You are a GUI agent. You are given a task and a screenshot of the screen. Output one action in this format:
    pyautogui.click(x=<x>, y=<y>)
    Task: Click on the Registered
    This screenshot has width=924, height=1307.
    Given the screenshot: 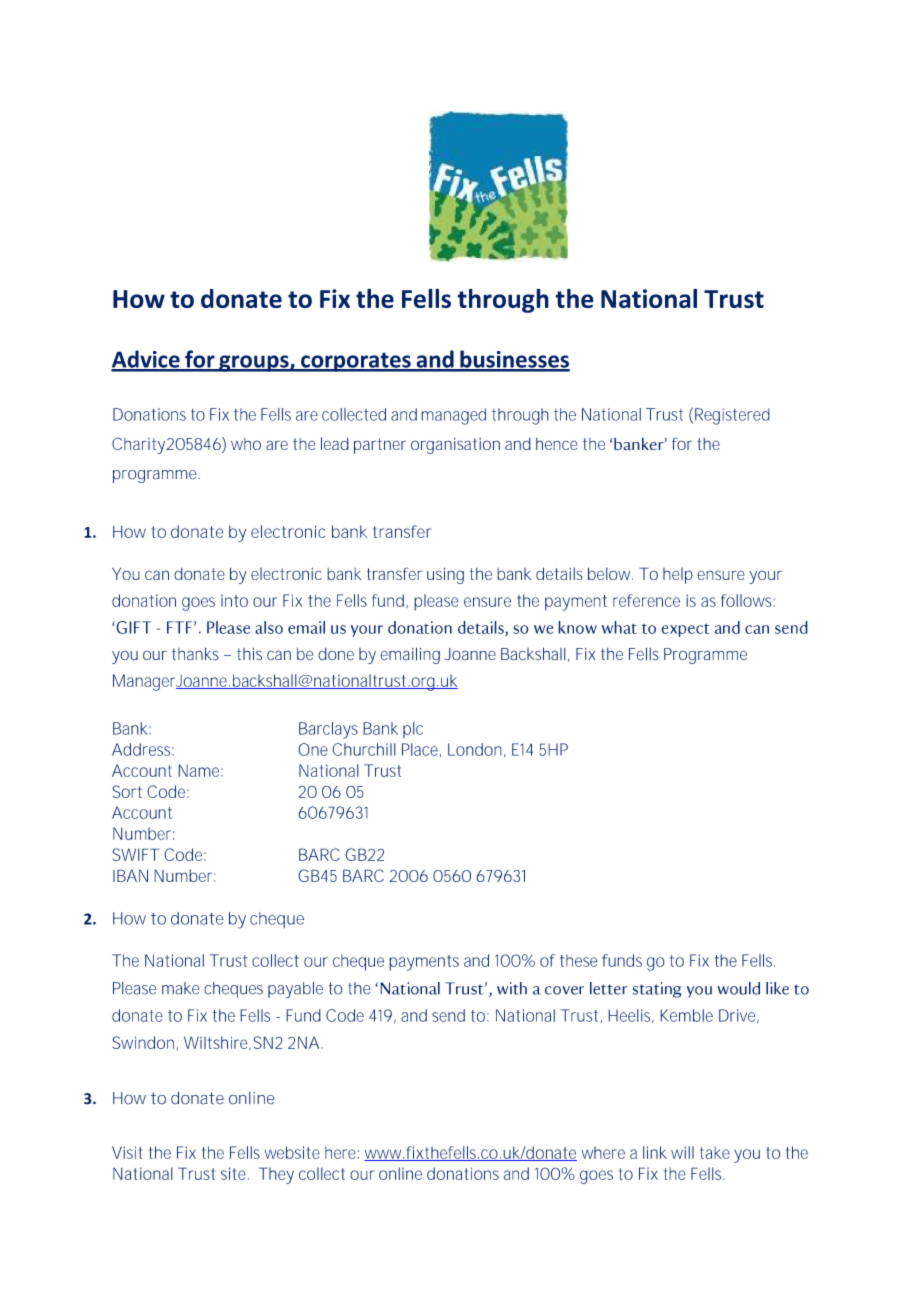 What is the action you would take?
    pyautogui.click(x=732, y=416)
